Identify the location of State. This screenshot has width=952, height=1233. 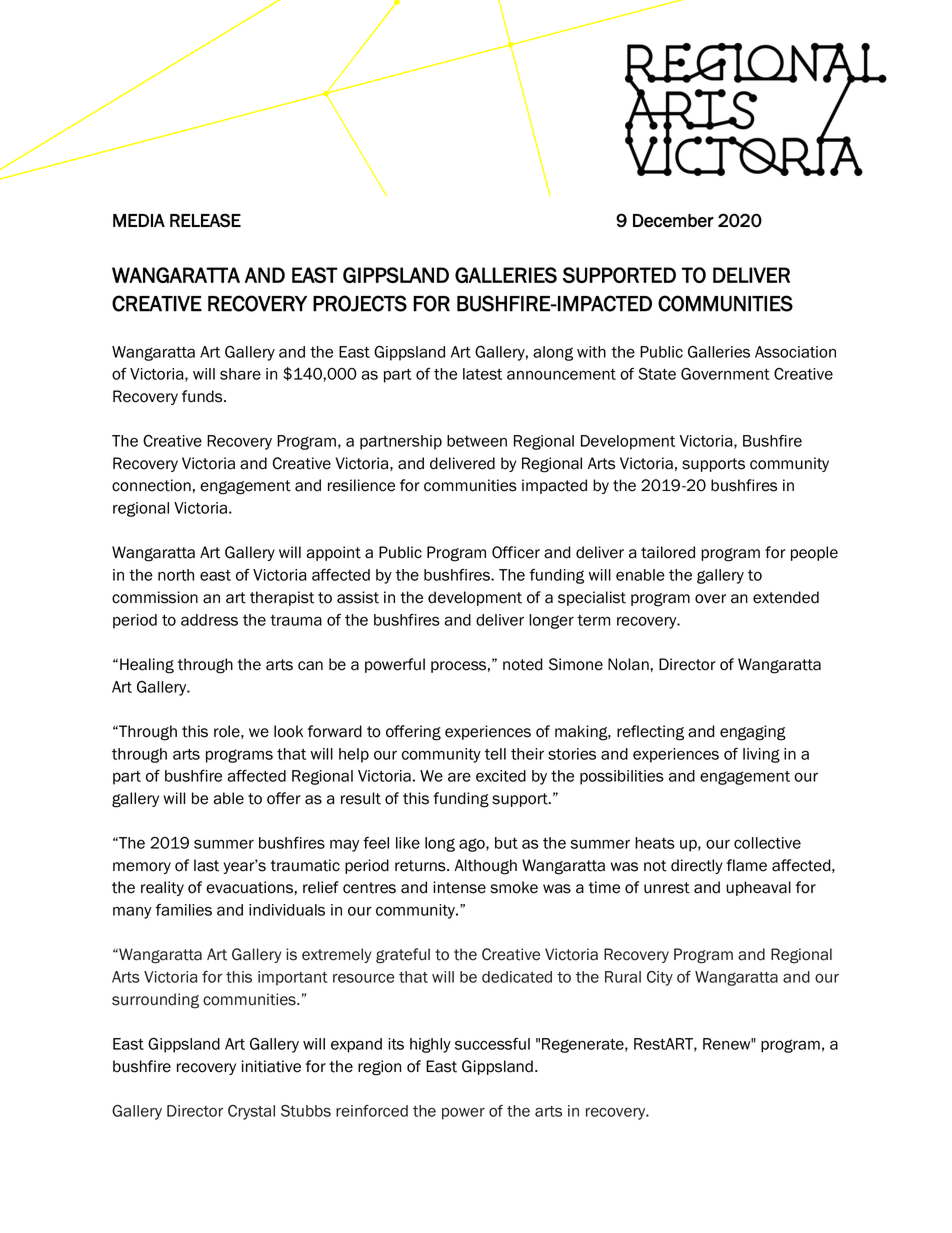
(657, 374).
